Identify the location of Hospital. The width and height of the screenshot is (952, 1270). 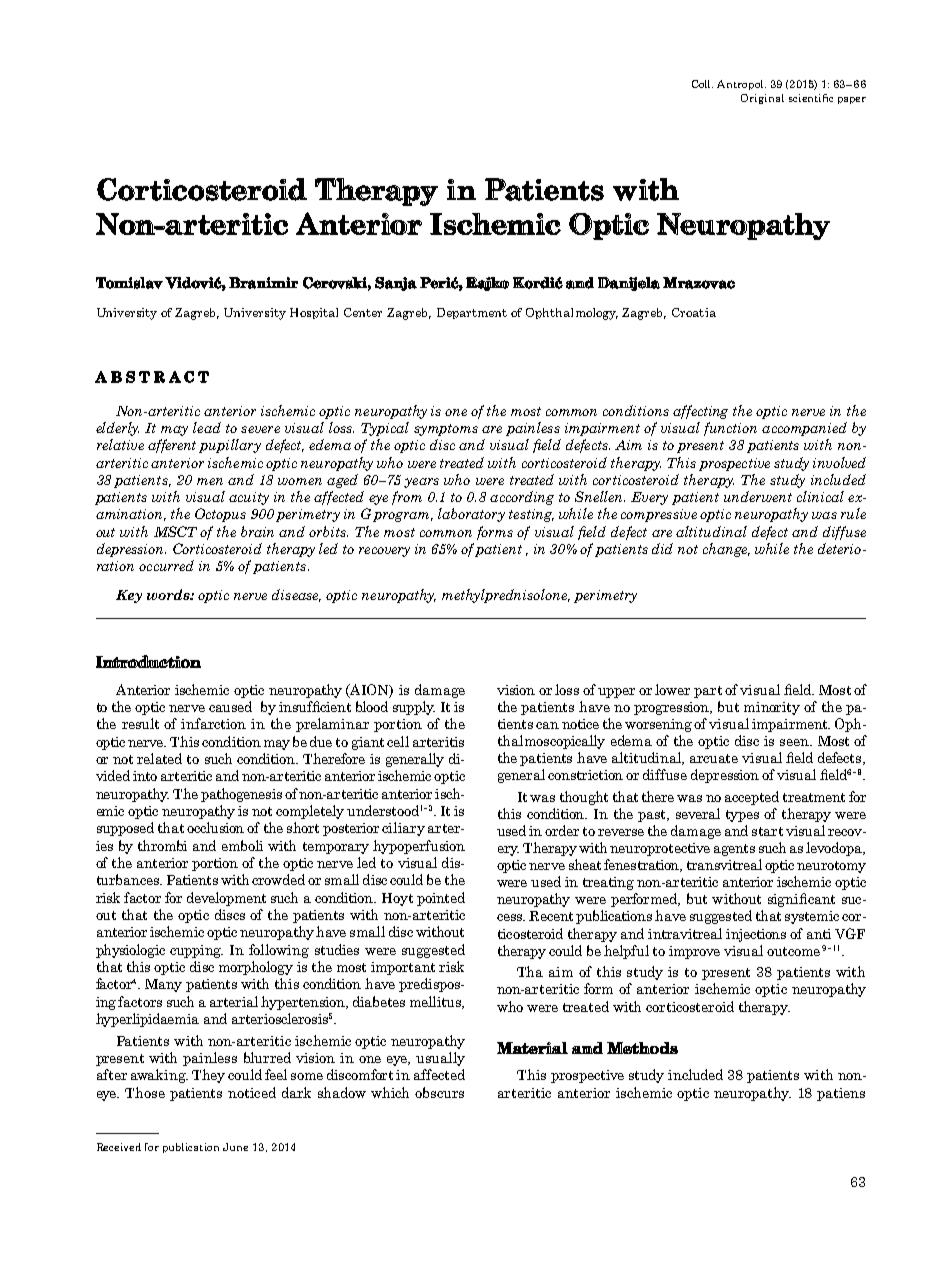
(314, 313).
